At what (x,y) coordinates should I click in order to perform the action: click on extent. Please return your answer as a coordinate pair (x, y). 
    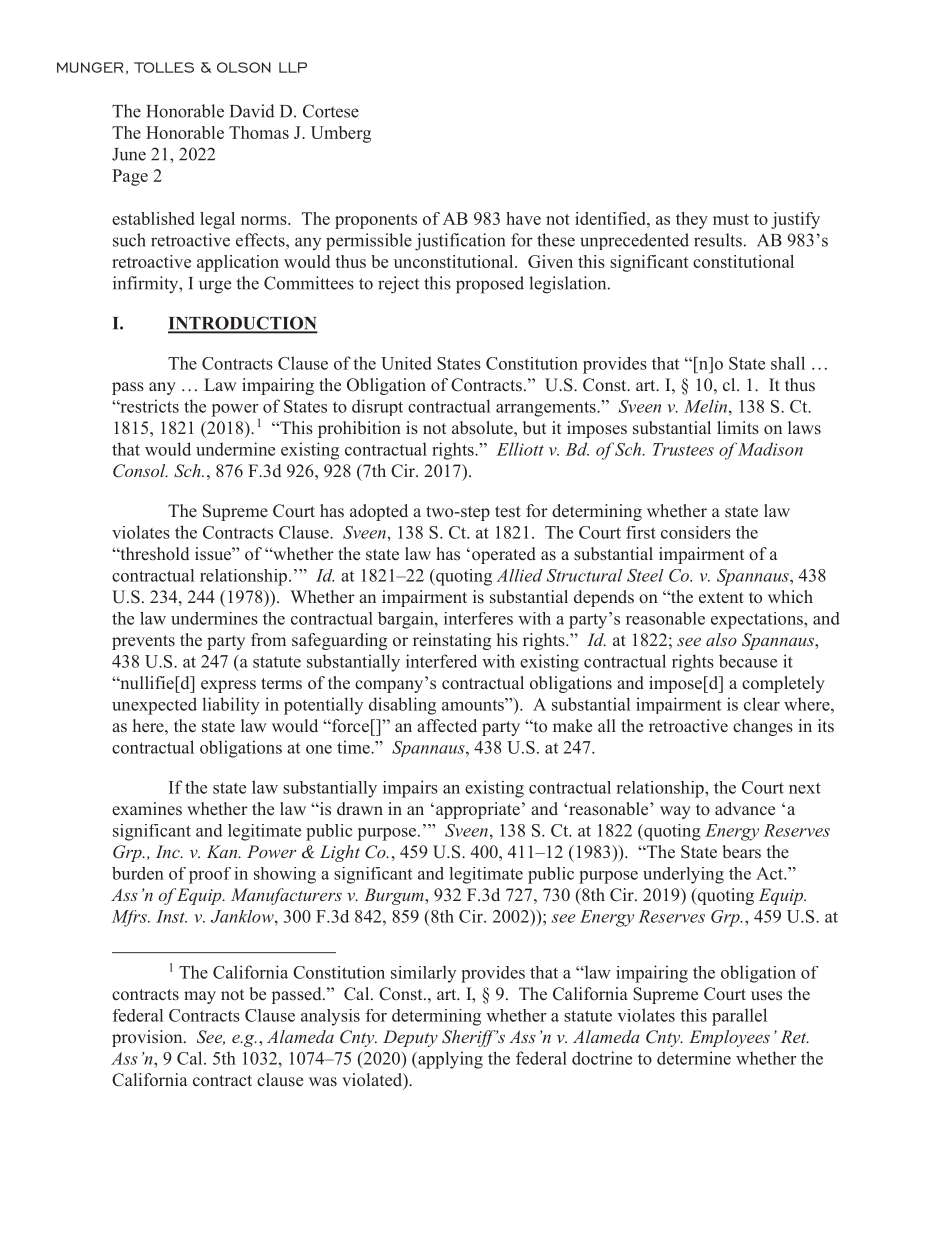
    Looking at the image, I should click on (721, 598).
